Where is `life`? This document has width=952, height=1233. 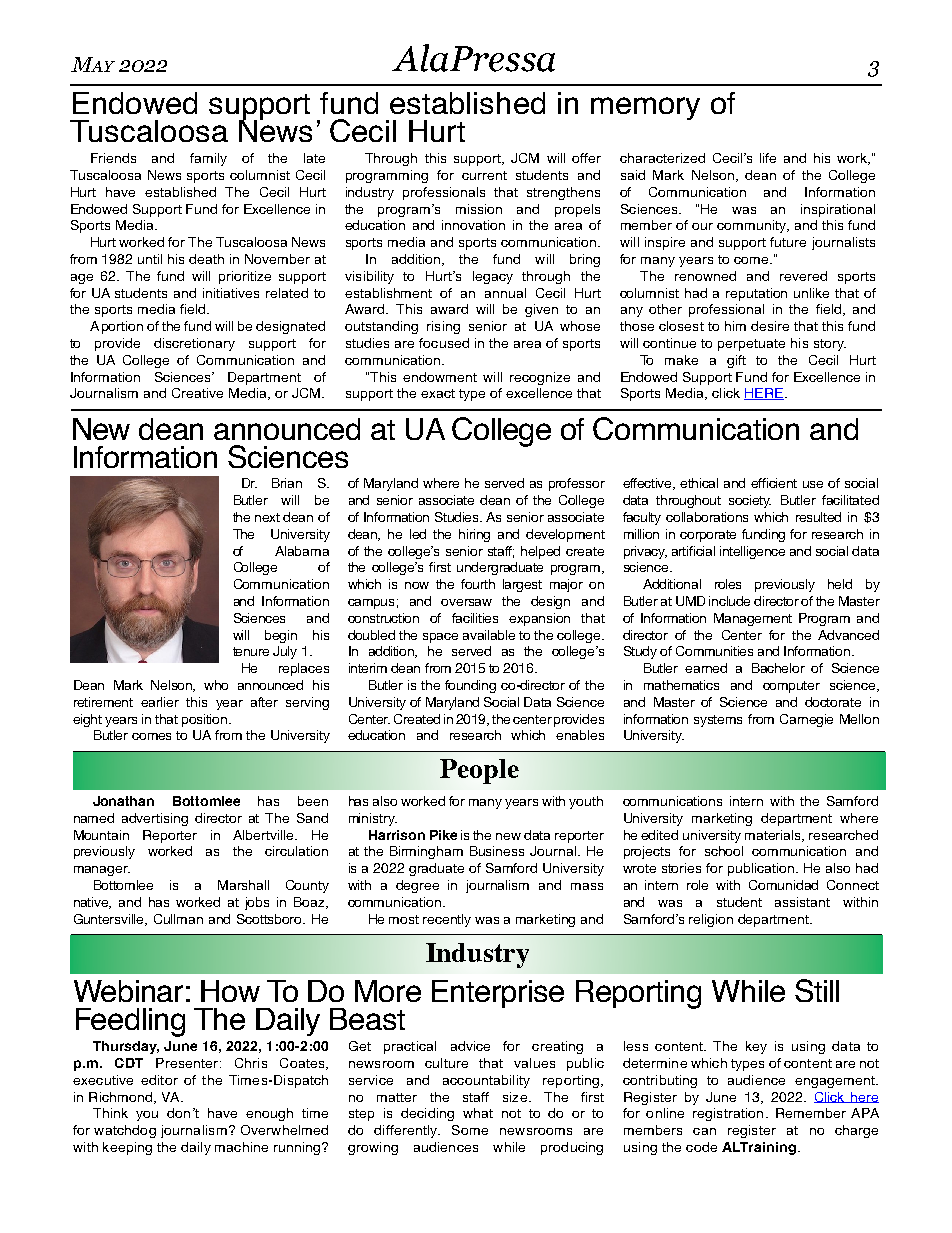 life is located at coordinates (768, 158).
